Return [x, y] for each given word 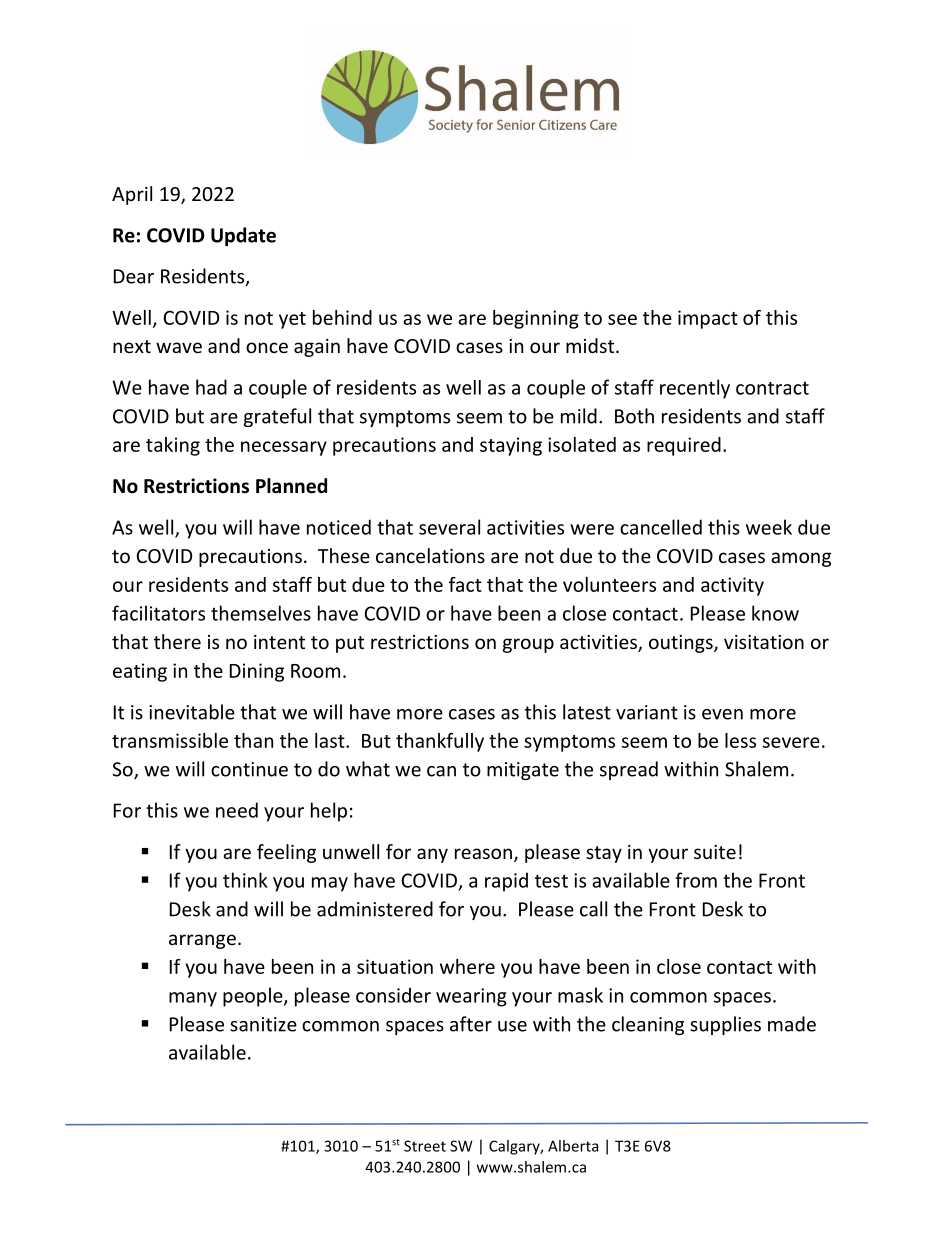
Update [243, 236]
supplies [725, 1025]
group [528, 645]
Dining [257, 672]
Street [425, 1146]
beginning [536, 319]
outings [682, 644]
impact [708, 319]
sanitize [263, 1024]
